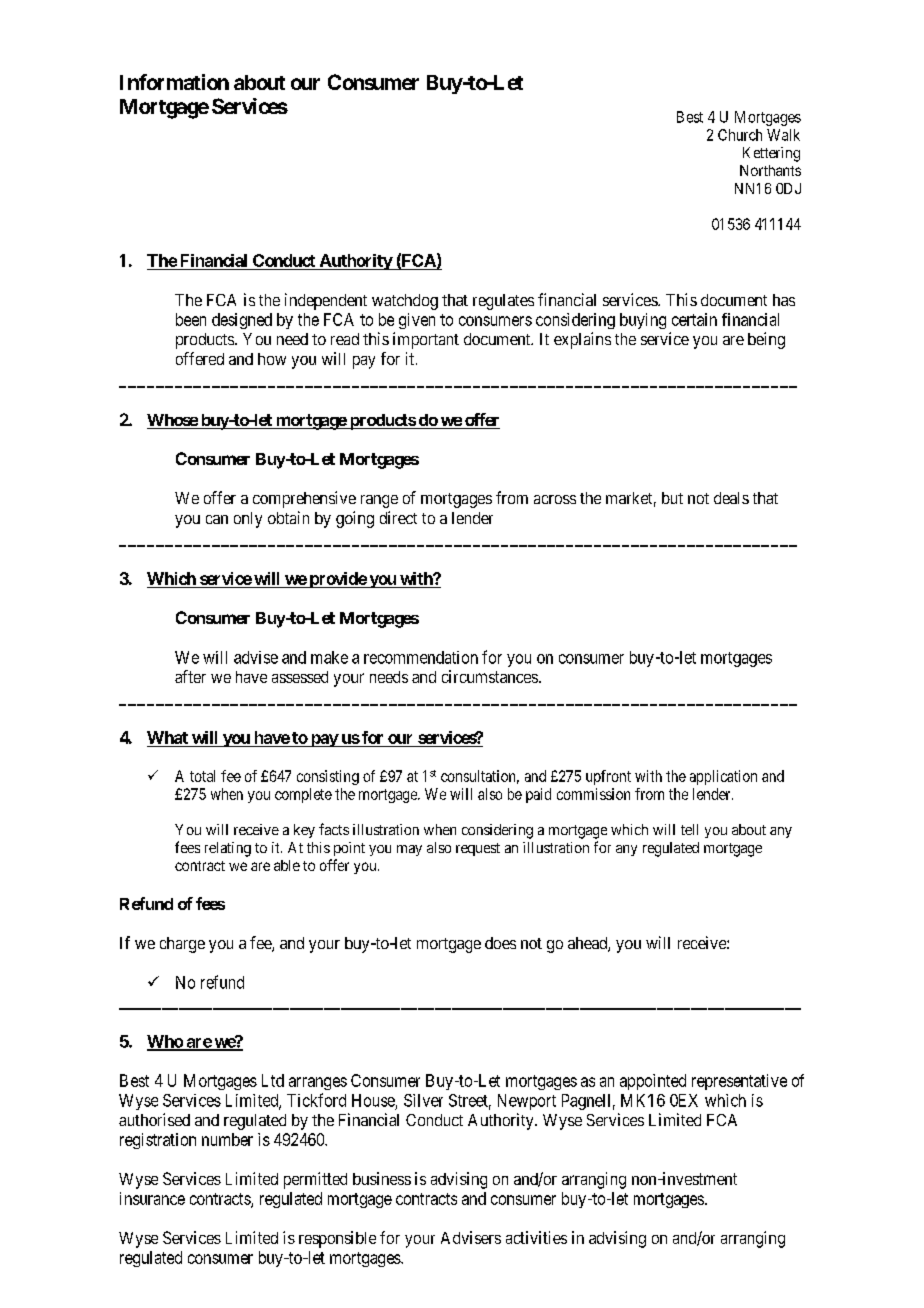  I want to click on does, so click(500, 943).
